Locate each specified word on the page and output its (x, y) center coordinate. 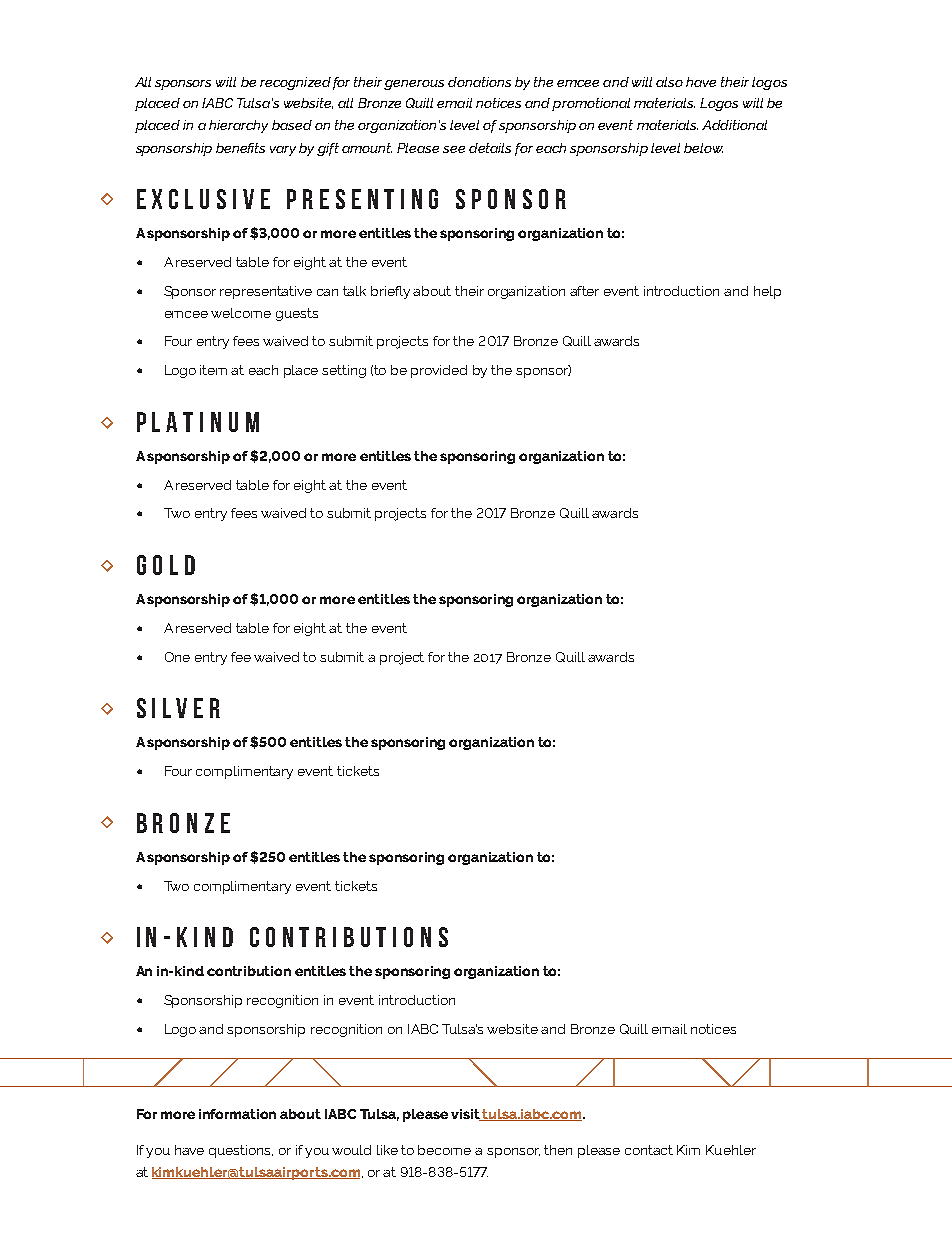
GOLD (166, 565)
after (584, 291)
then (558, 1150)
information (237, 1114)
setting (344, 371)
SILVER (178, 708)
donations (479, 82)
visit (466, 1115)
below (703, 148)
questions (241, 1151)
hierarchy (238, 126)
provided (439, 371)
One (177, 657)
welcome (241, 313)
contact (649, 1150)
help (767, 292)
